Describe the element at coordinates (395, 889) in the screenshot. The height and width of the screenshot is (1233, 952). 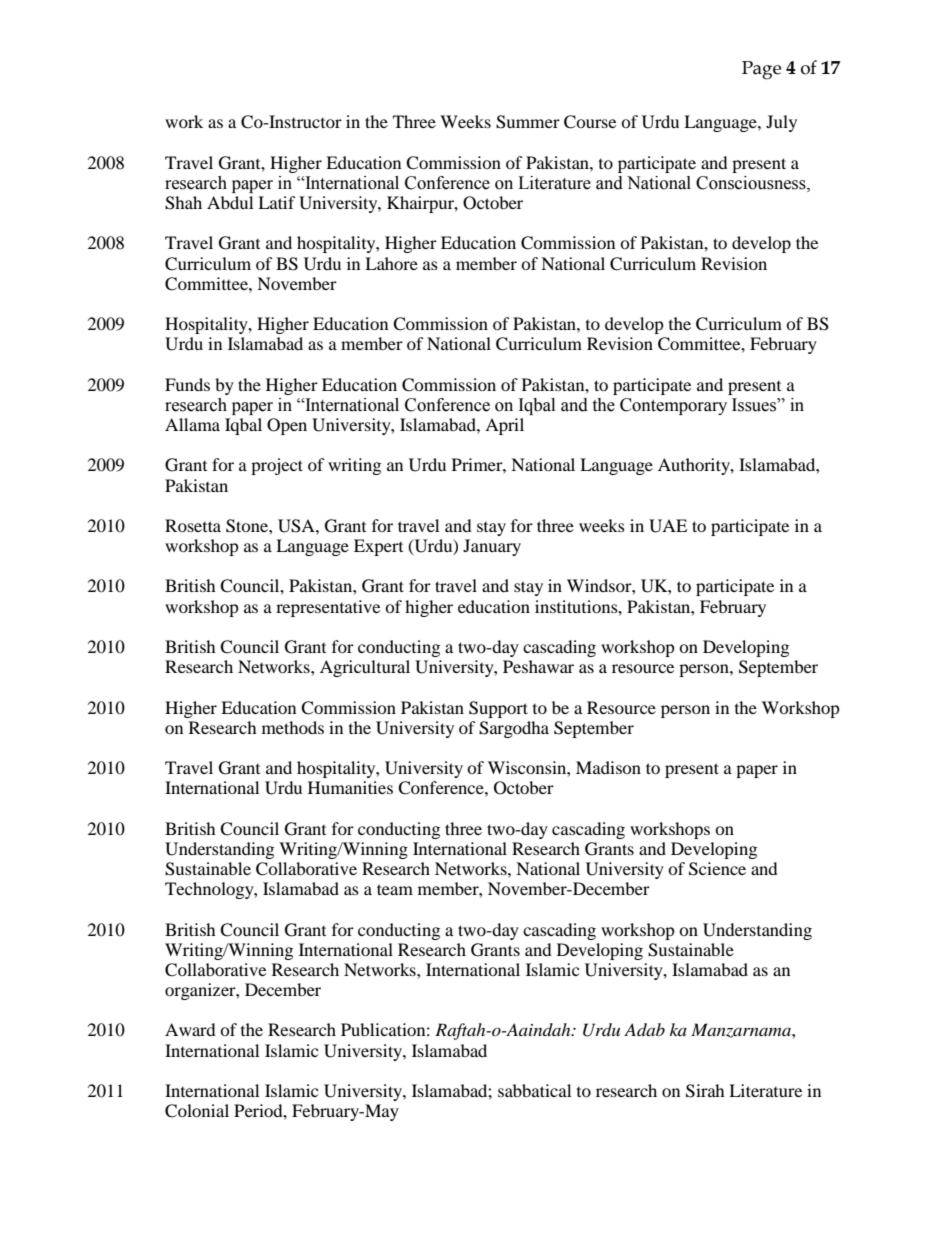
I see `team` at that location.
